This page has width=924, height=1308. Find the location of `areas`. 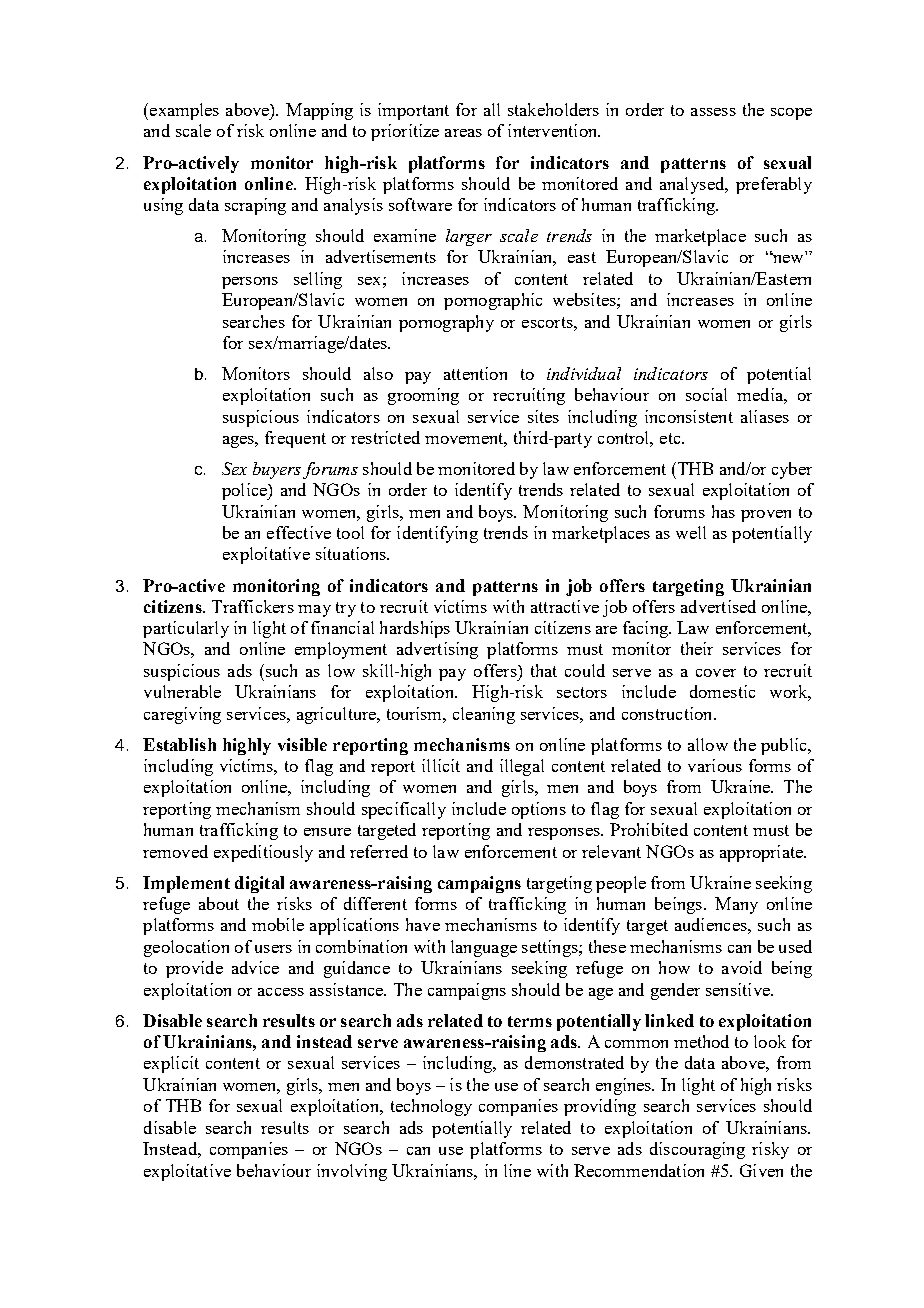

areas is located at coordinates (463, 133).
